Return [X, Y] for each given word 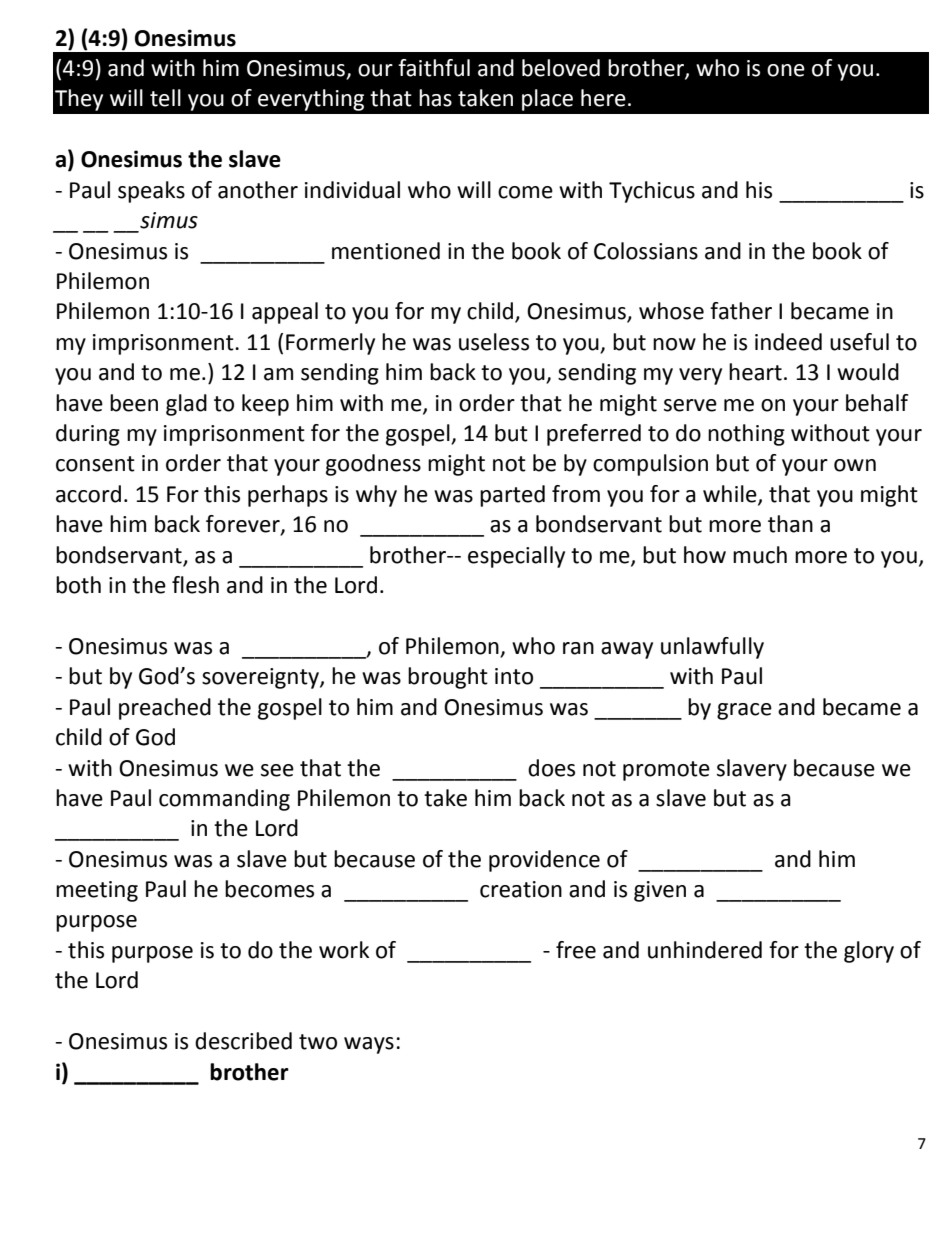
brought [448, 678]
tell [165, 98]
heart [755, 372]
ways [369, 1045]
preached [165, 709]
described [243, 1041]
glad [186, 405]
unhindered [705, 950]
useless [494, 342]
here [603, 98]
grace [744, 711]
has [435, 98]
